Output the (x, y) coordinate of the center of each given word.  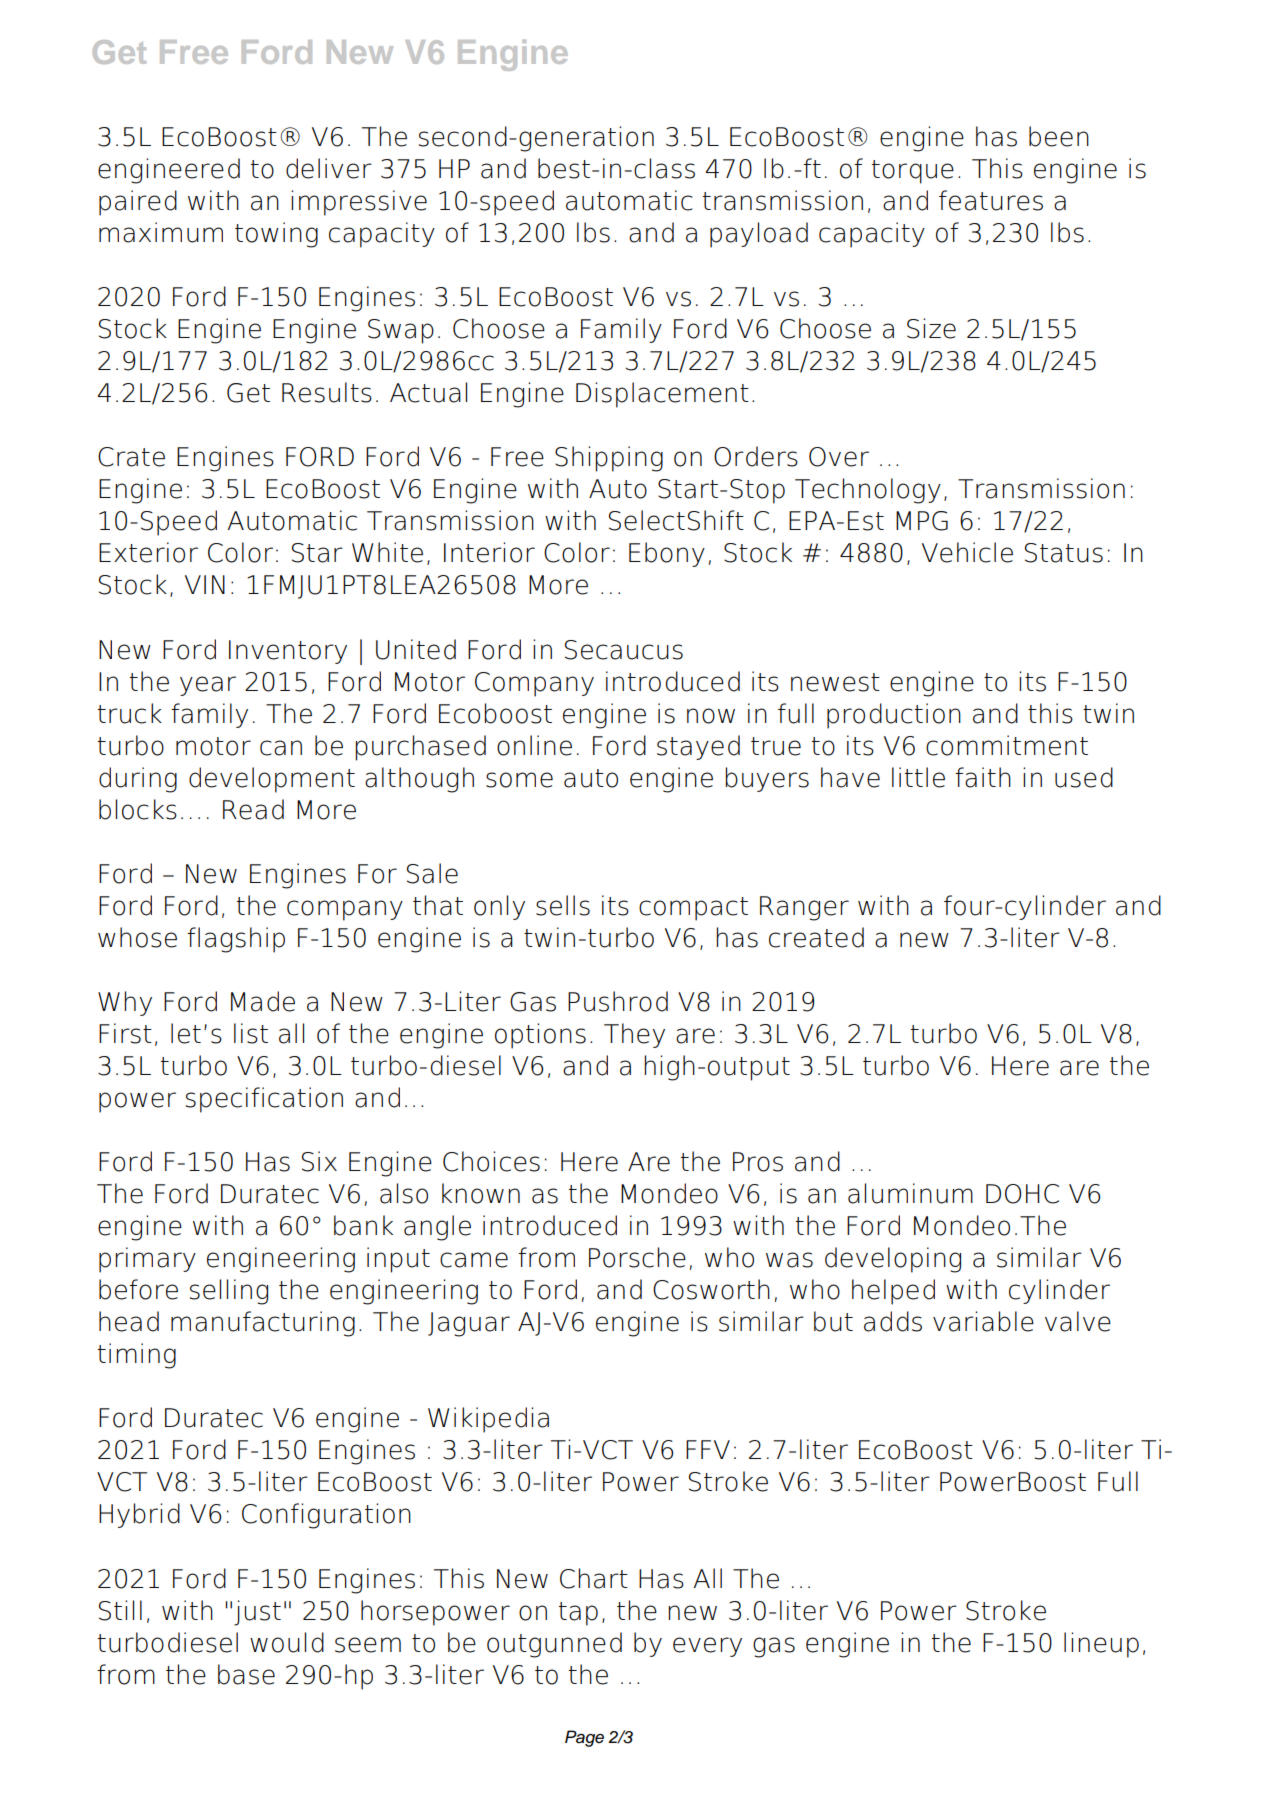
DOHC (1022, 1194)
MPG (922, 521)
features (991, 200)
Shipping (609, 459)
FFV (708, 1449)
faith (983, 777)
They (634, 1035)
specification (264, 1100)
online (534, 745)
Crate (131, 457)
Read (253, 809)
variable (983, 1321)
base (246, 1674)
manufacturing (263, 1324)
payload (759, 235)
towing (276, 235)
